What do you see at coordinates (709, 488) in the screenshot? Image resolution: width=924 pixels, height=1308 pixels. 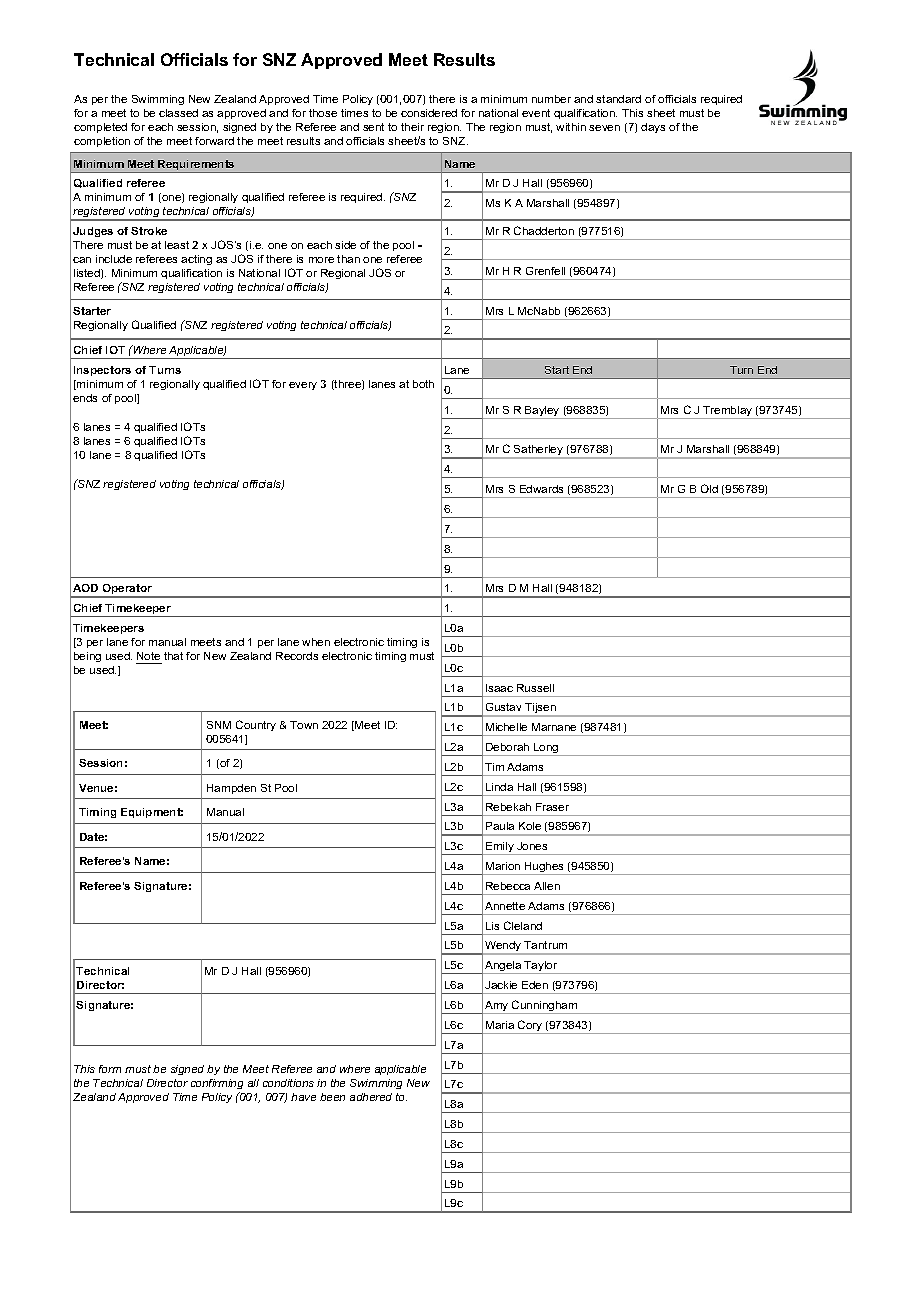 I see `Old` at bounding box center [709, 488].
